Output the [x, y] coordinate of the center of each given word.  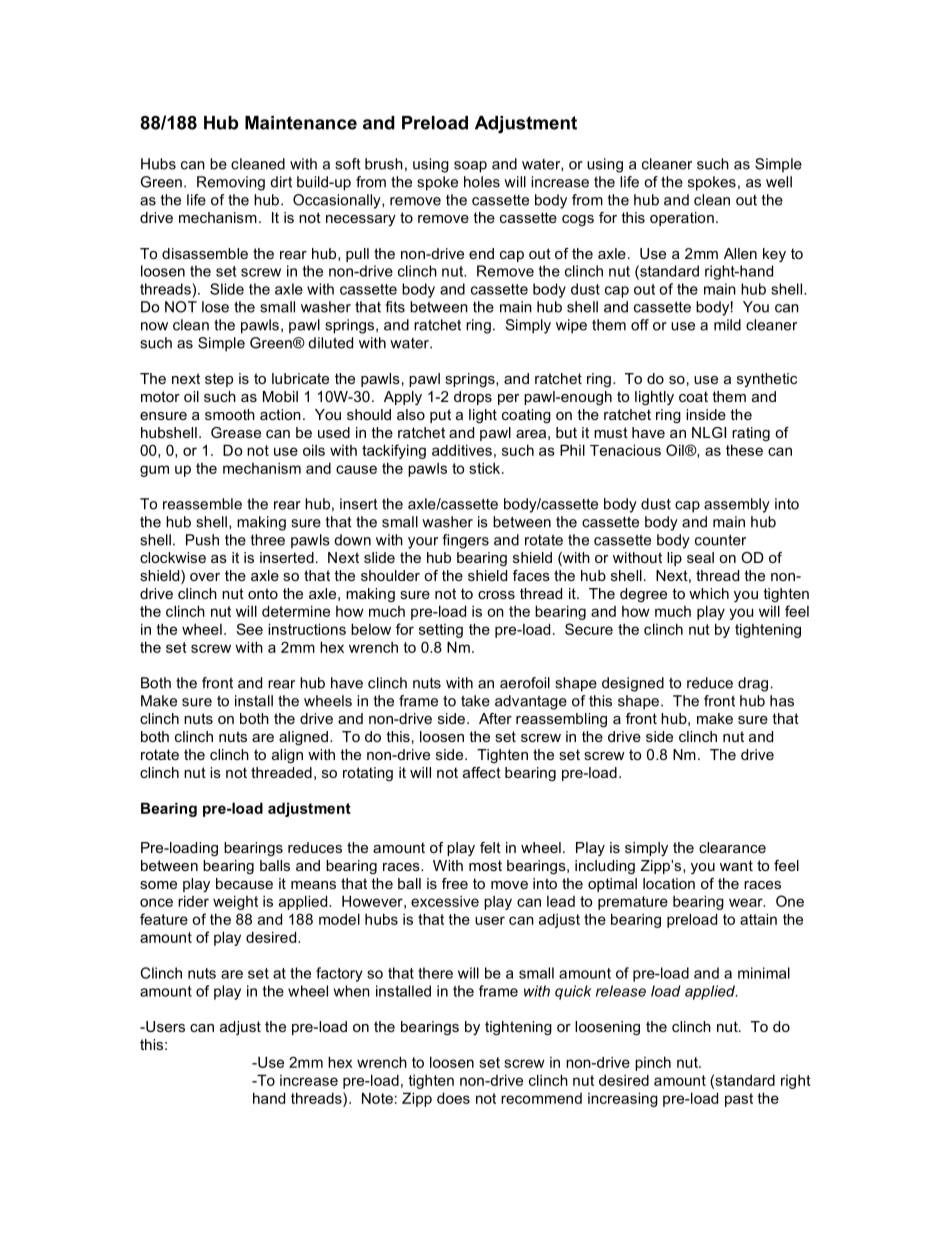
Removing [231, 183]
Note [377, 1098]
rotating [368, 774]
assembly [737, 505]
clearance [732, 847]
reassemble [202, 504]
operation [682, 219]
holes [482, 182]
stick [486, 468]
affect [482, 772]
